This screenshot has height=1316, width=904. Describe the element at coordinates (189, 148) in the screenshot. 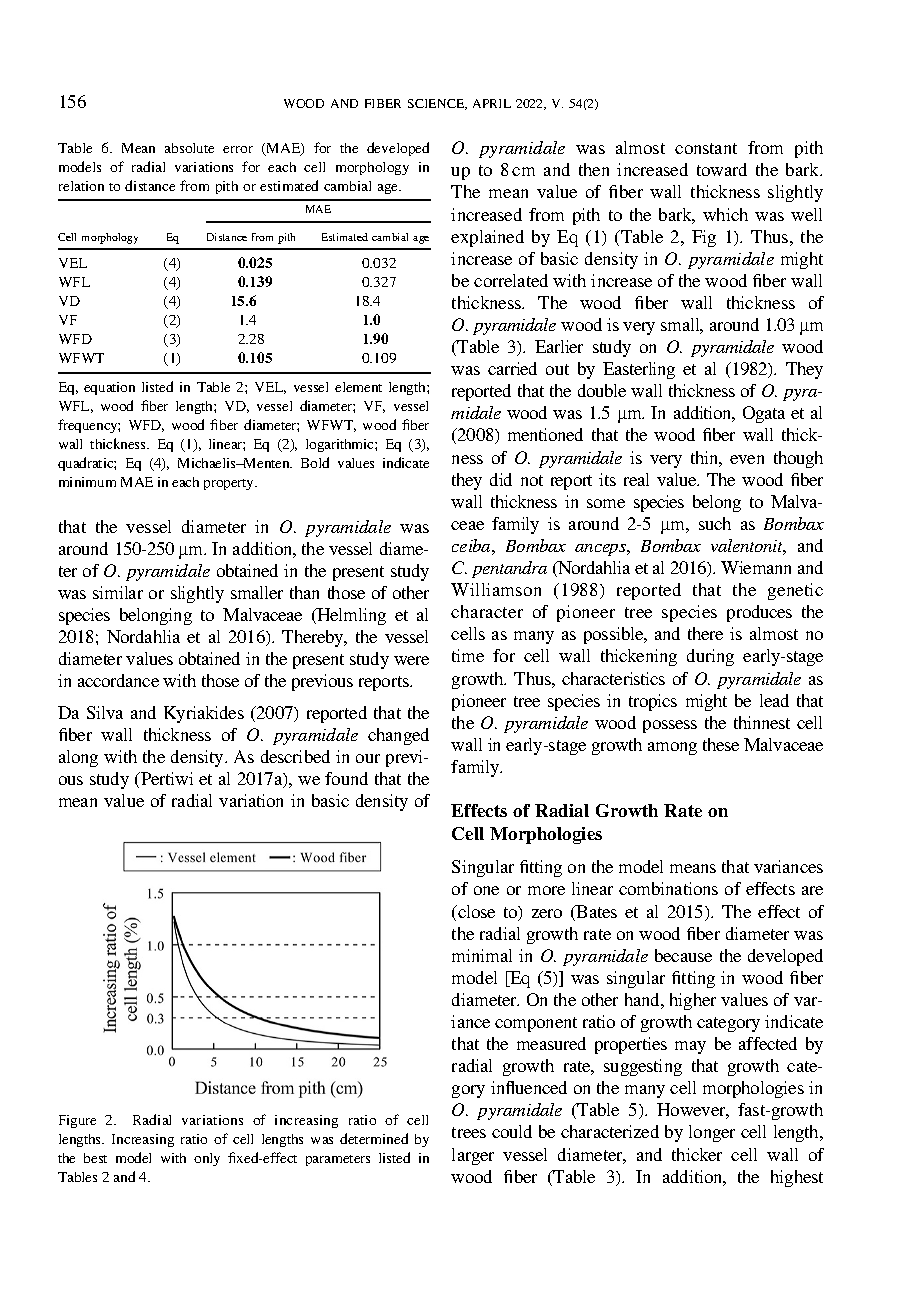

I see `absolute` at that location.
